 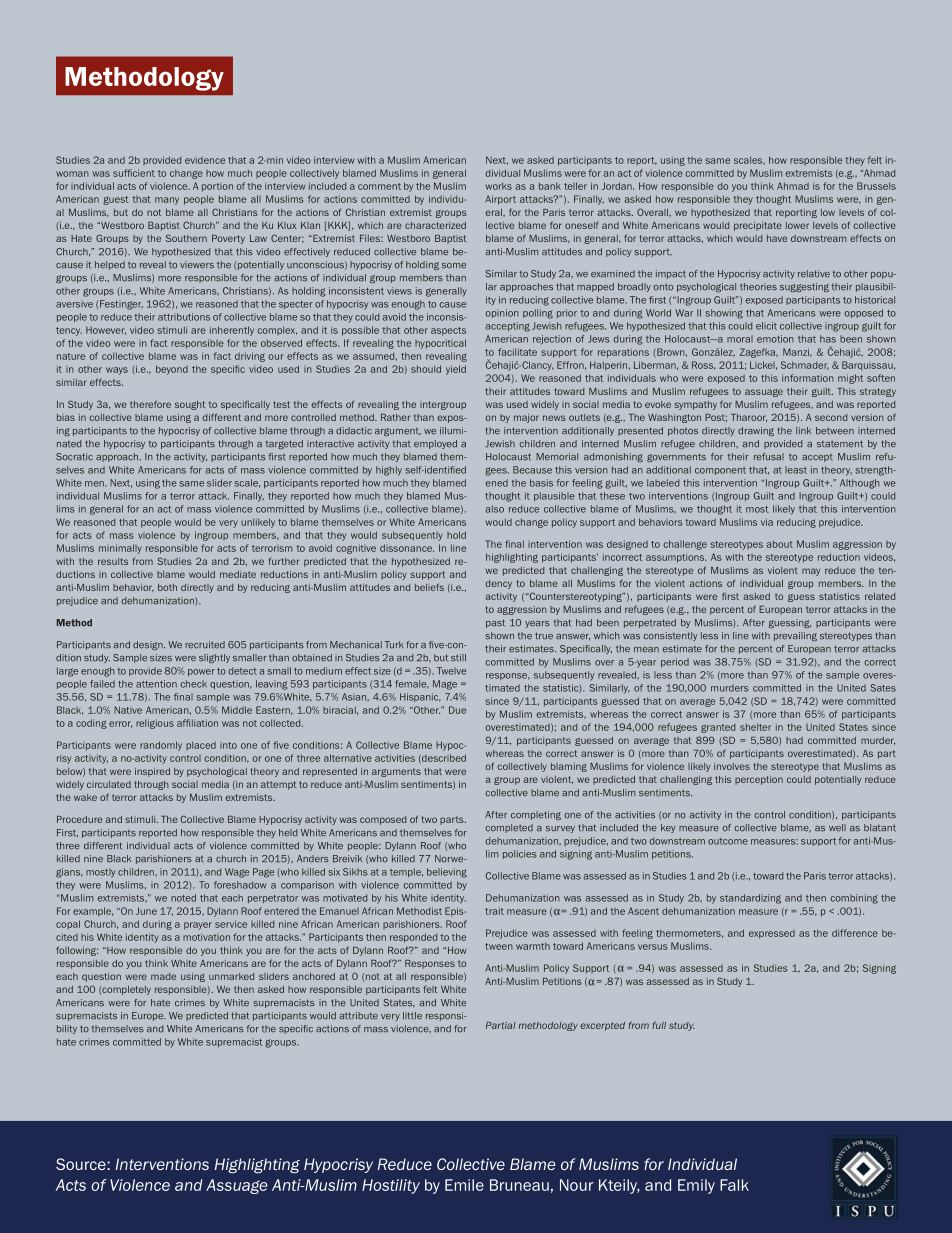 I want to click on Procedure, so click(x=79, y=819).
